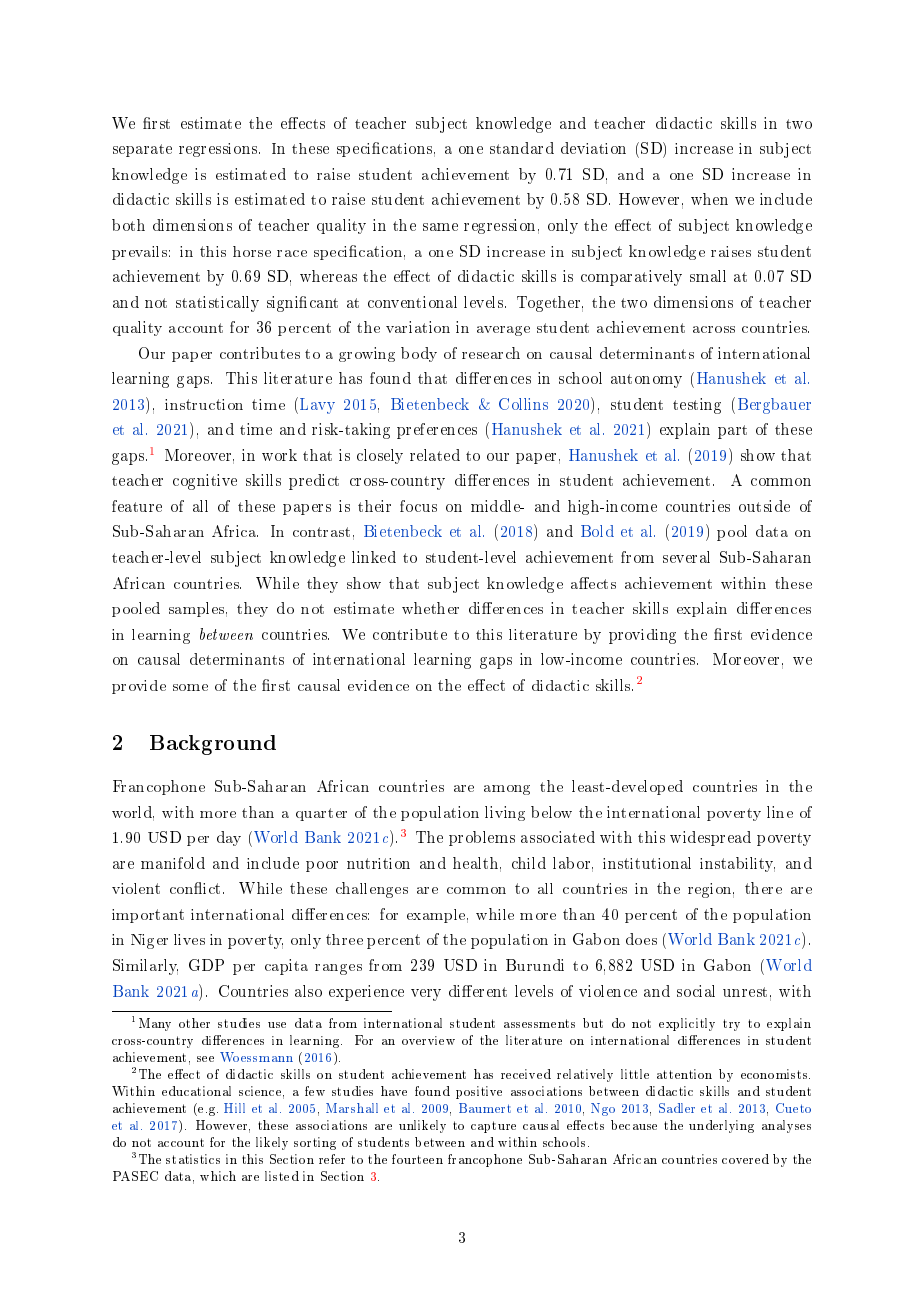 This screenshot has height=1308, width=924. I want to click on separate, so click(142, 150).
